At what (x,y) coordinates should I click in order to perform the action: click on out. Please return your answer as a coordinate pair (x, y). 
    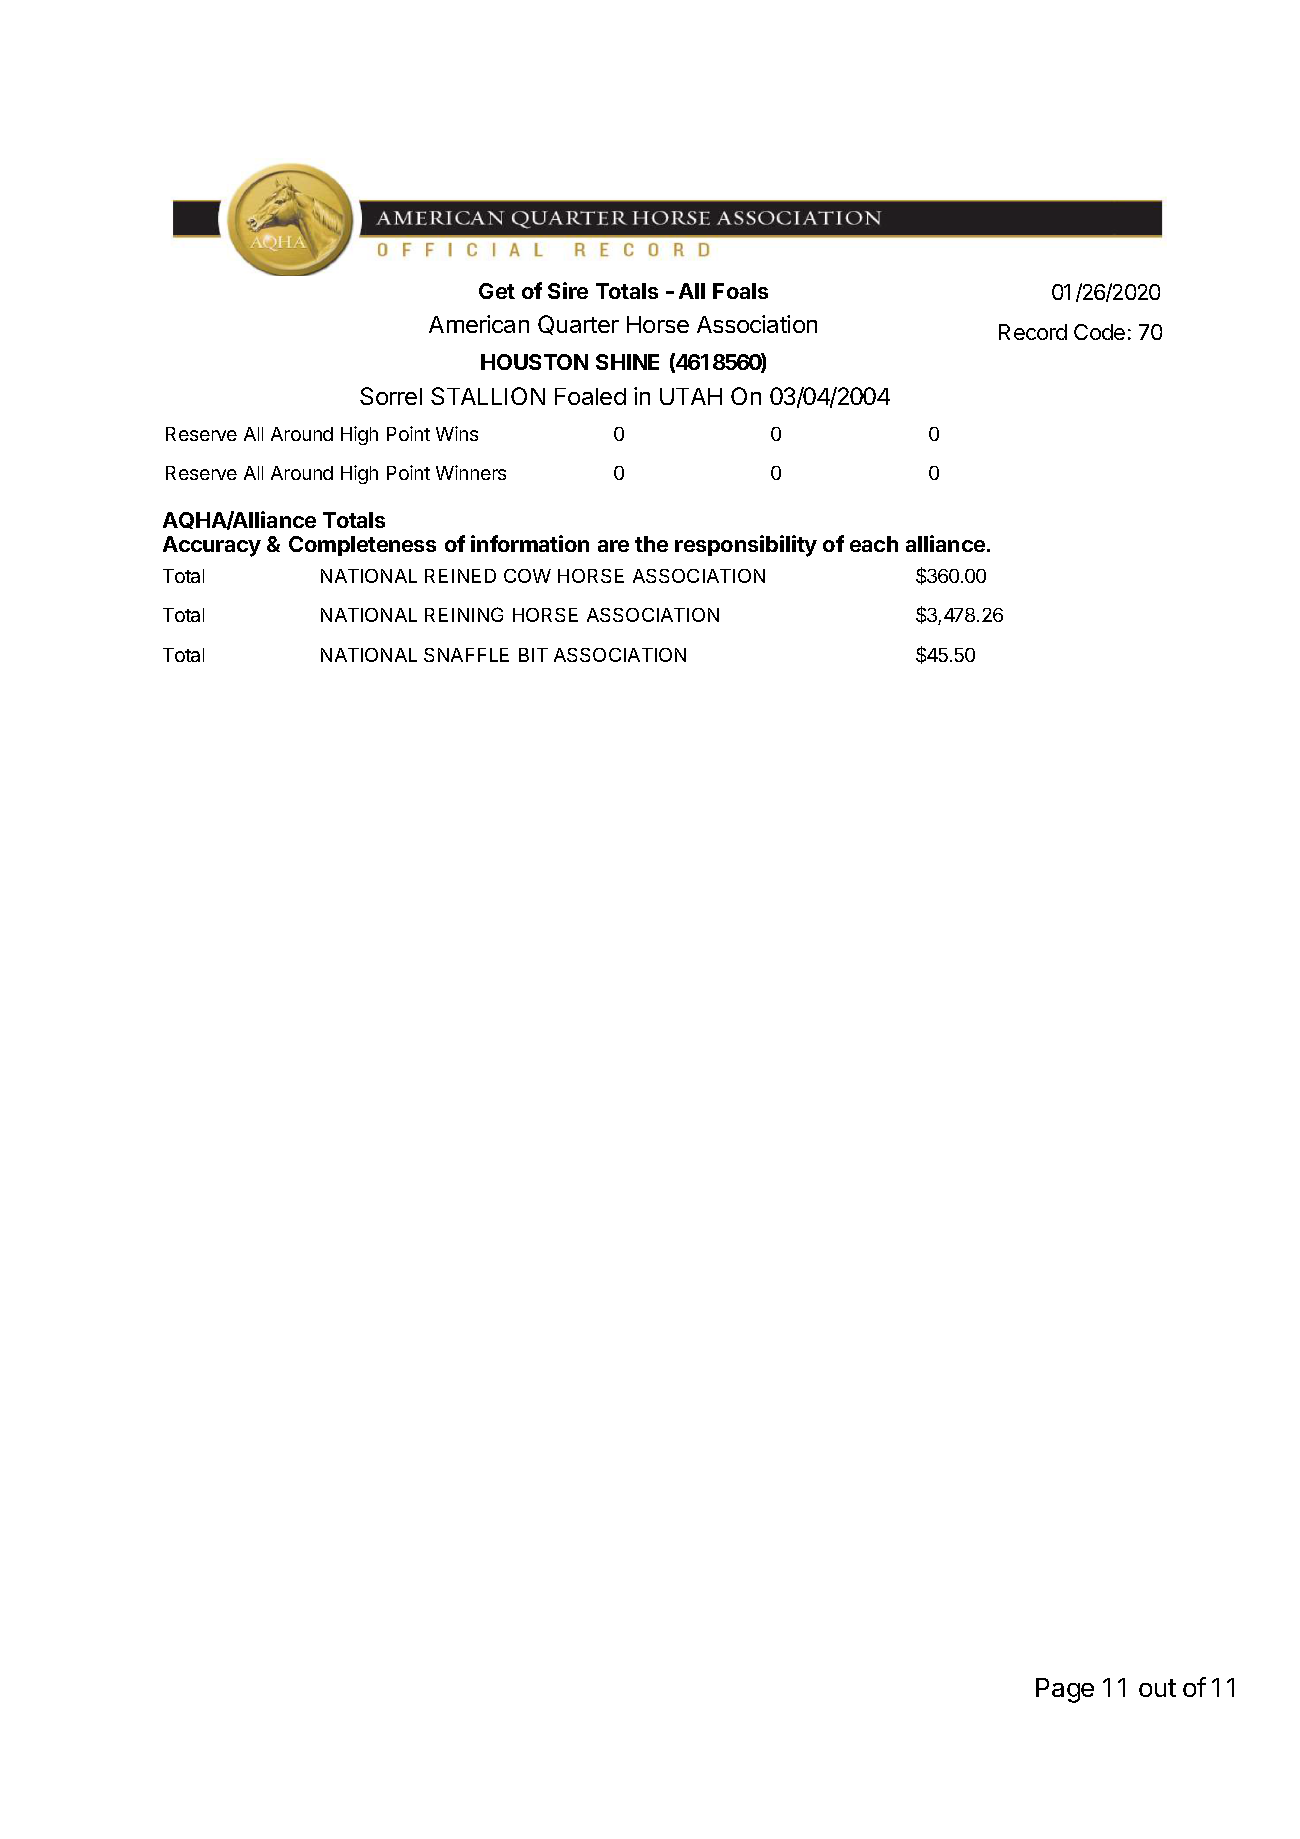
    Looking at the image, I should click on (1157, 1688).
